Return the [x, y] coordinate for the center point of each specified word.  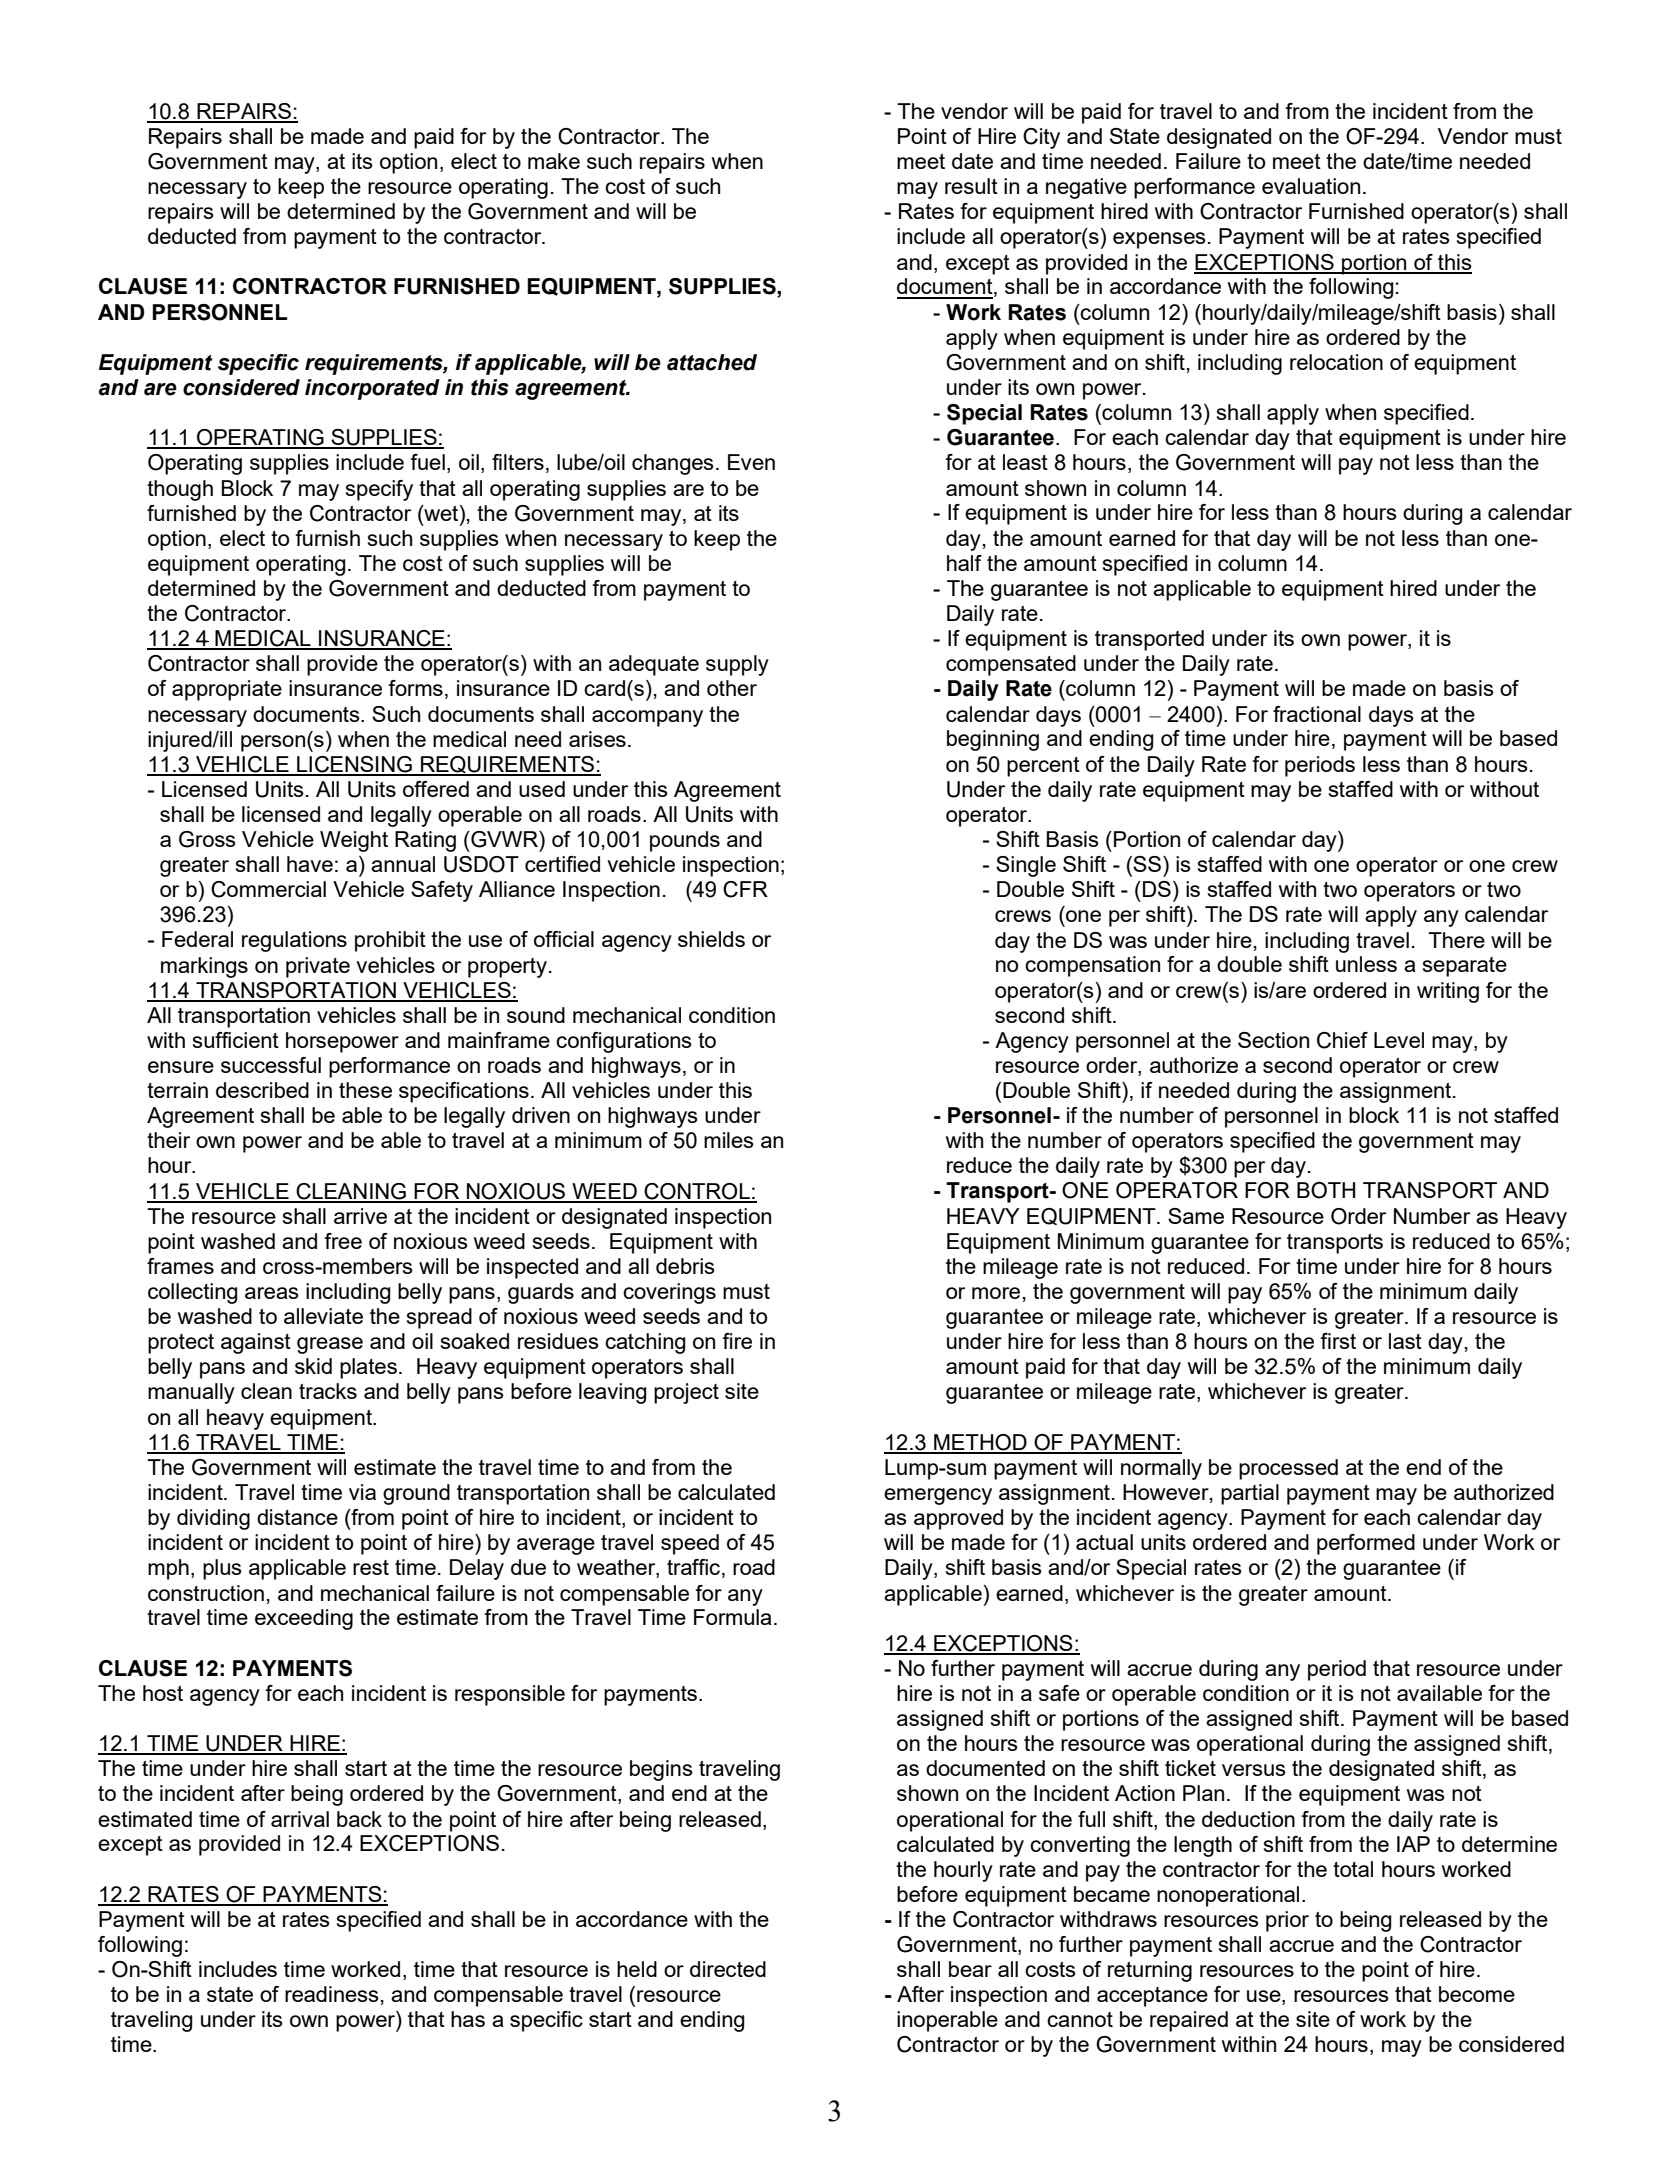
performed [1366, 1544]
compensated [1011, 665]
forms [415, 688]
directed [728, 1969]
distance [297, 1517]
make [554, 161]
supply [737, 665]
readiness [332, 1994]
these [365, 1090]
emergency [938, 1496]
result [971, 186]
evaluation [1311, 186]
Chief [1342, 1040]
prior [1287, 1921]
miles [729, 1140]
